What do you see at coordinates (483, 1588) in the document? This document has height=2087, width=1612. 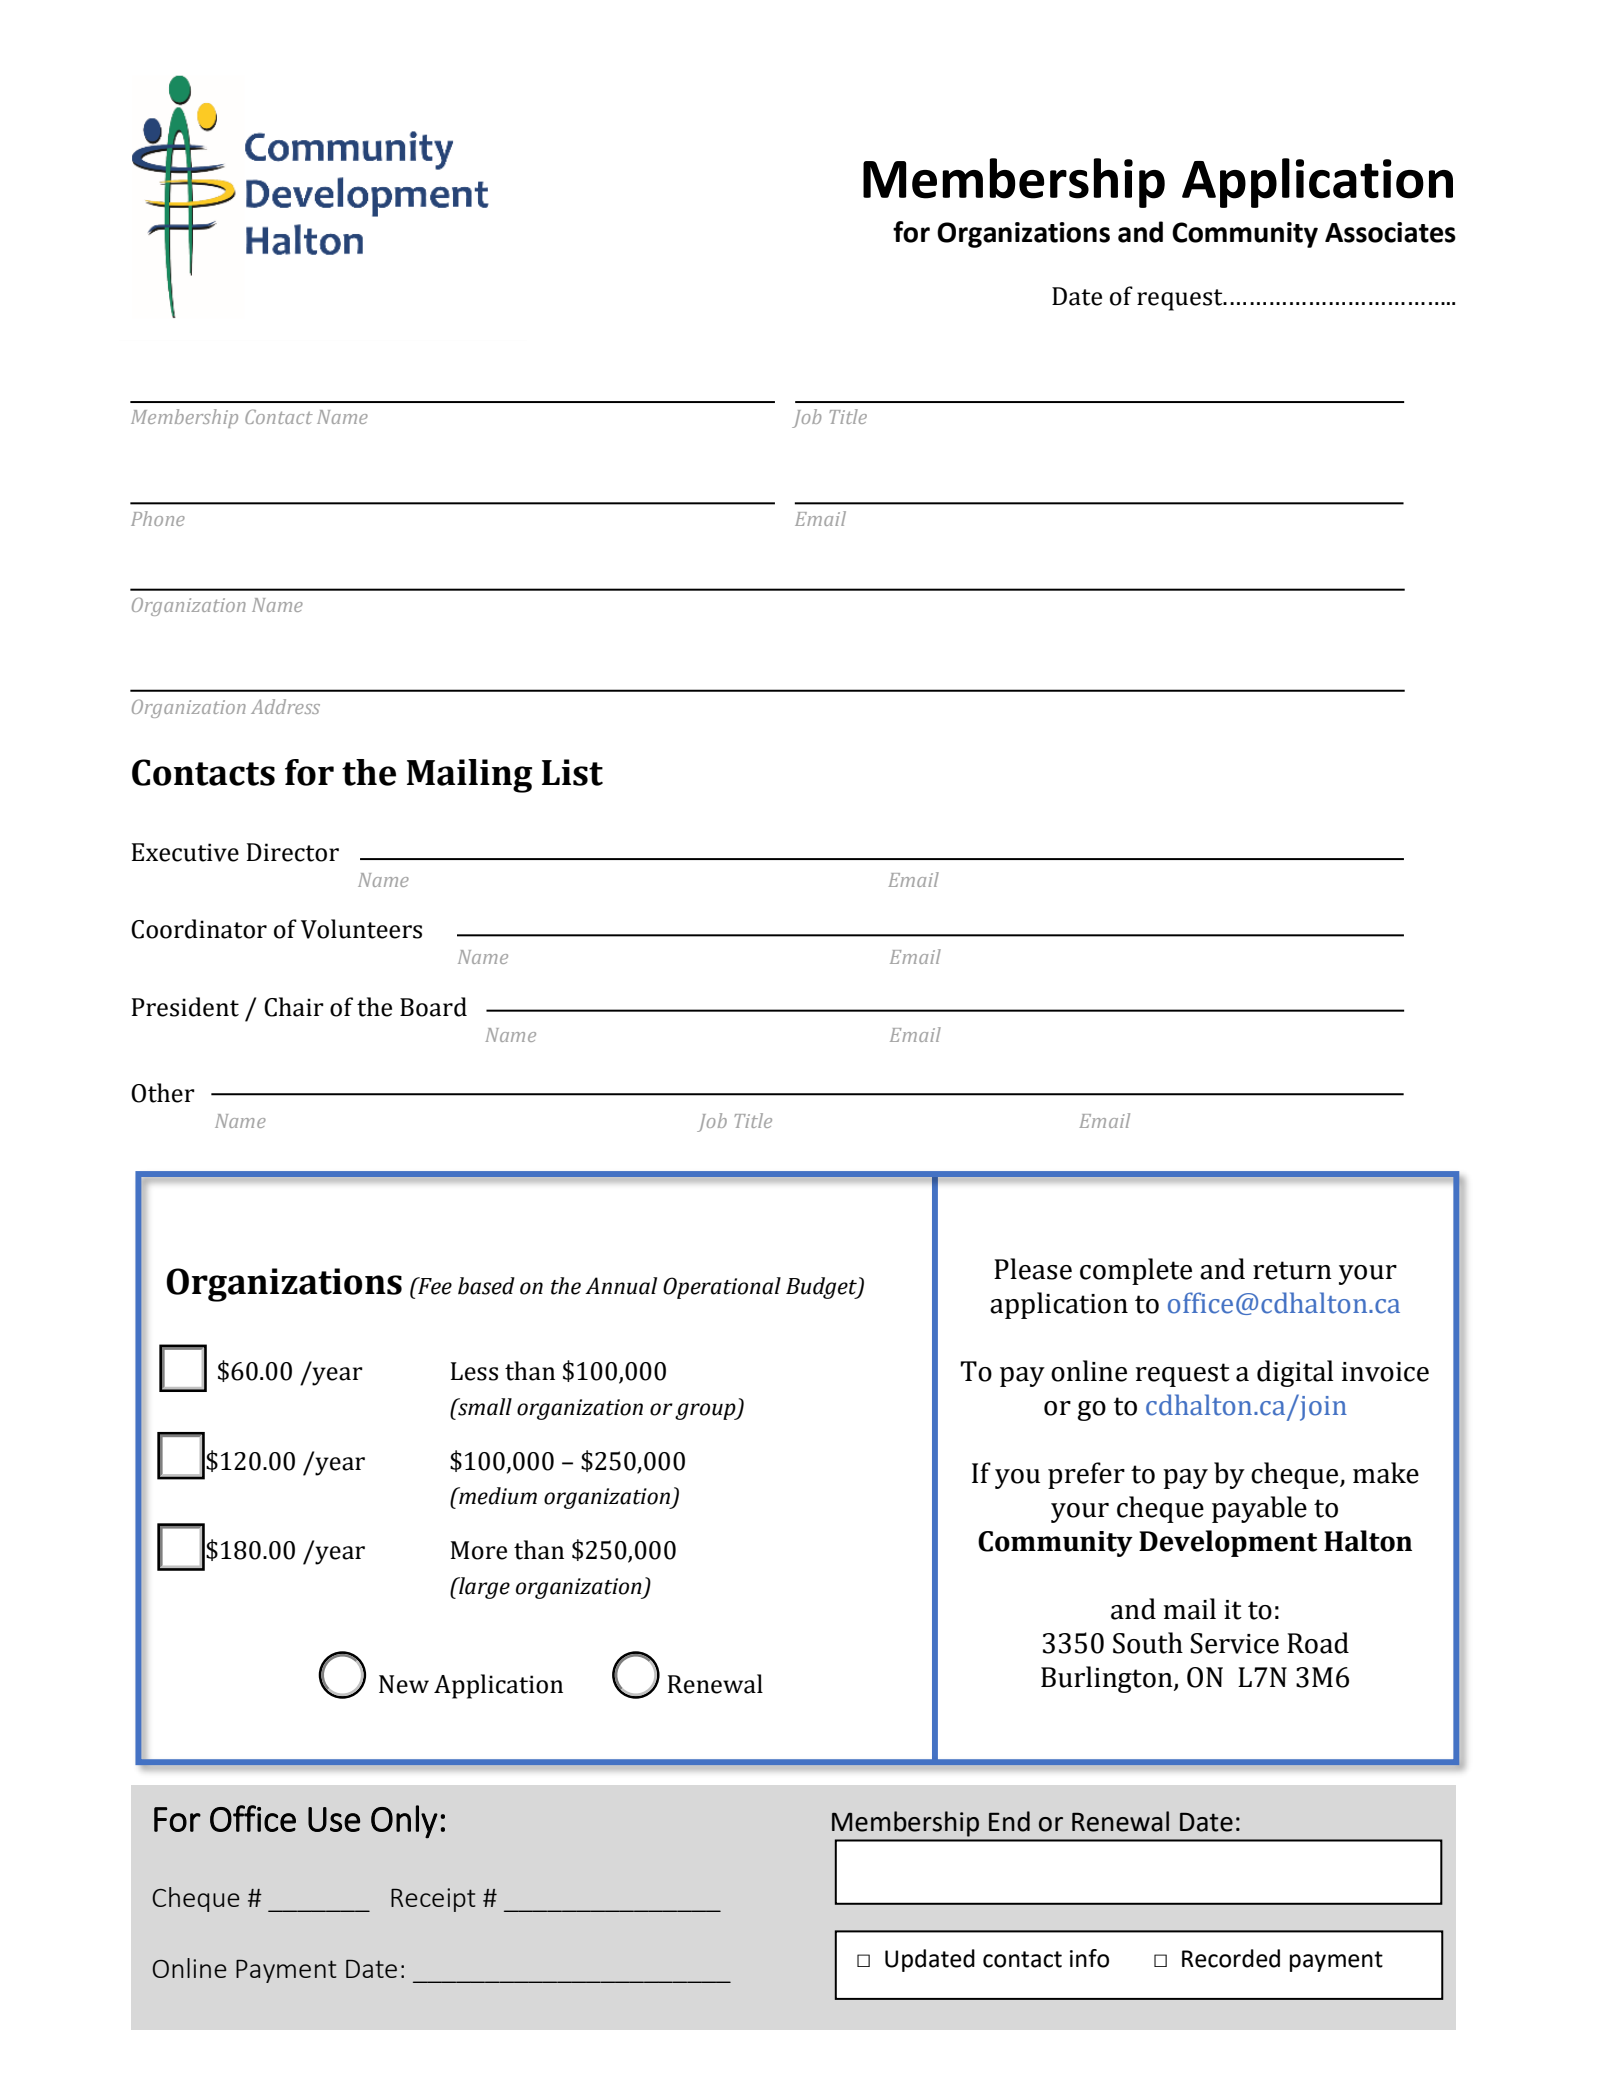 I see `large` at bounding box center [483, 1588].
